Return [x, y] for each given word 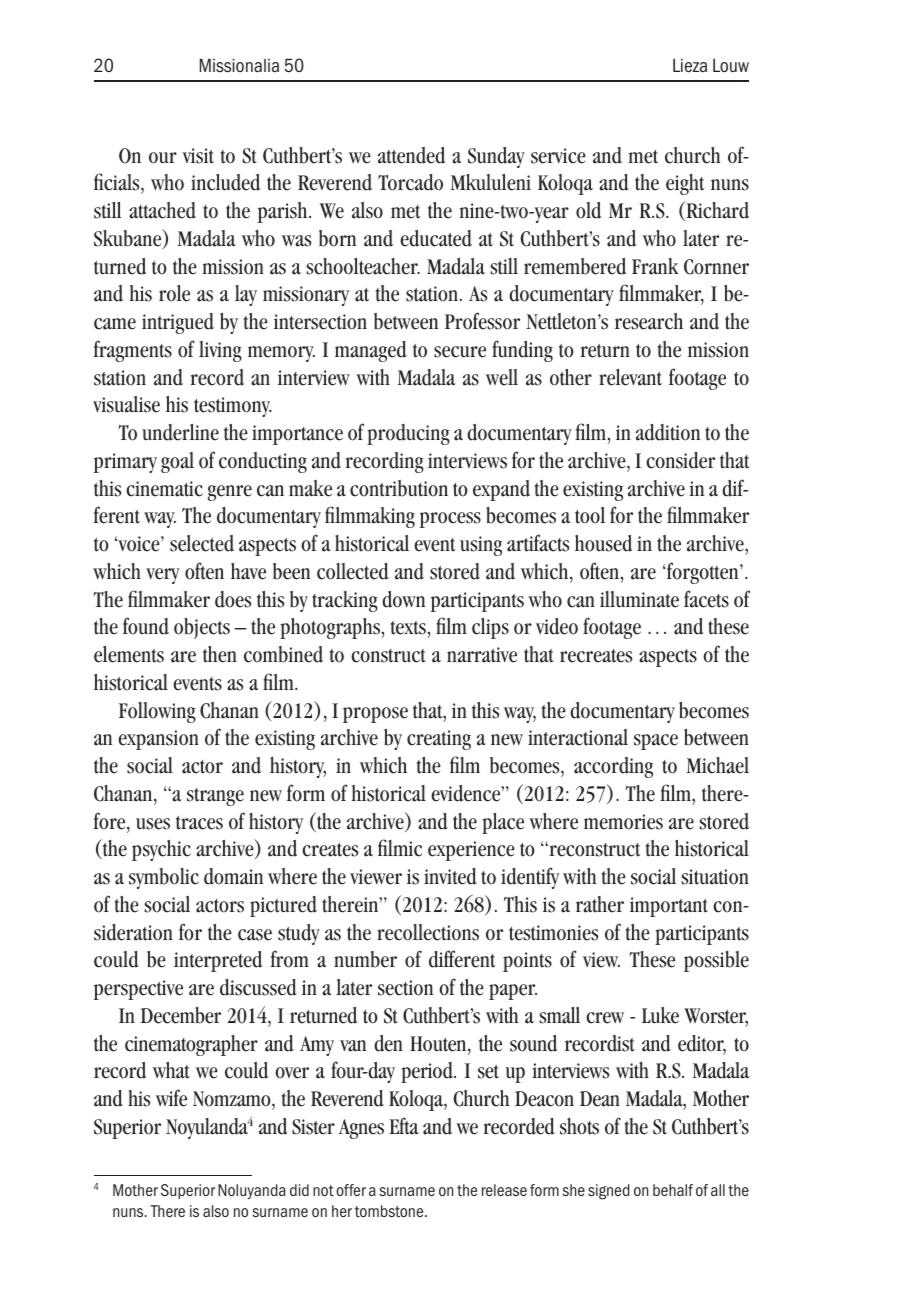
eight [685, 184]
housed [603, 543]
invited [450, 876]
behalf [673, 1190]
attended [411, 155]
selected [202, 543]
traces [199, 823]
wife [171, 1098]
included [225, 182]
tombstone [390, 1211]
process [450, 520]
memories [623, 822]
